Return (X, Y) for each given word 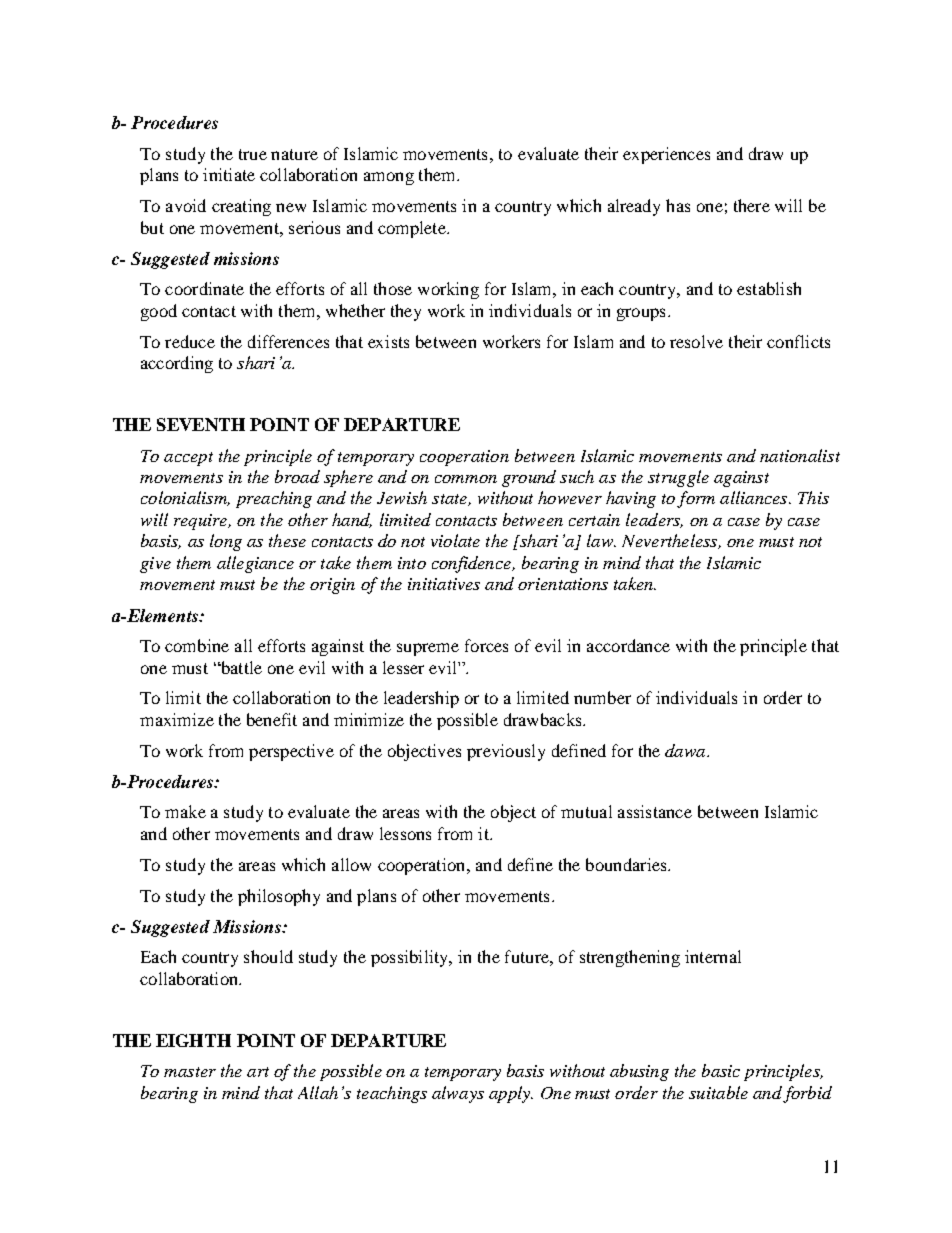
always (458, 1094)
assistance (655, 811)
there (752, 205)
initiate (229, 174)
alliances (755, 497)
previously (506, 752)
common (466, 479)
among (389, 178)
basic (721, 1070)
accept (188, 459)
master (190, 1072)
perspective (291, 752)
